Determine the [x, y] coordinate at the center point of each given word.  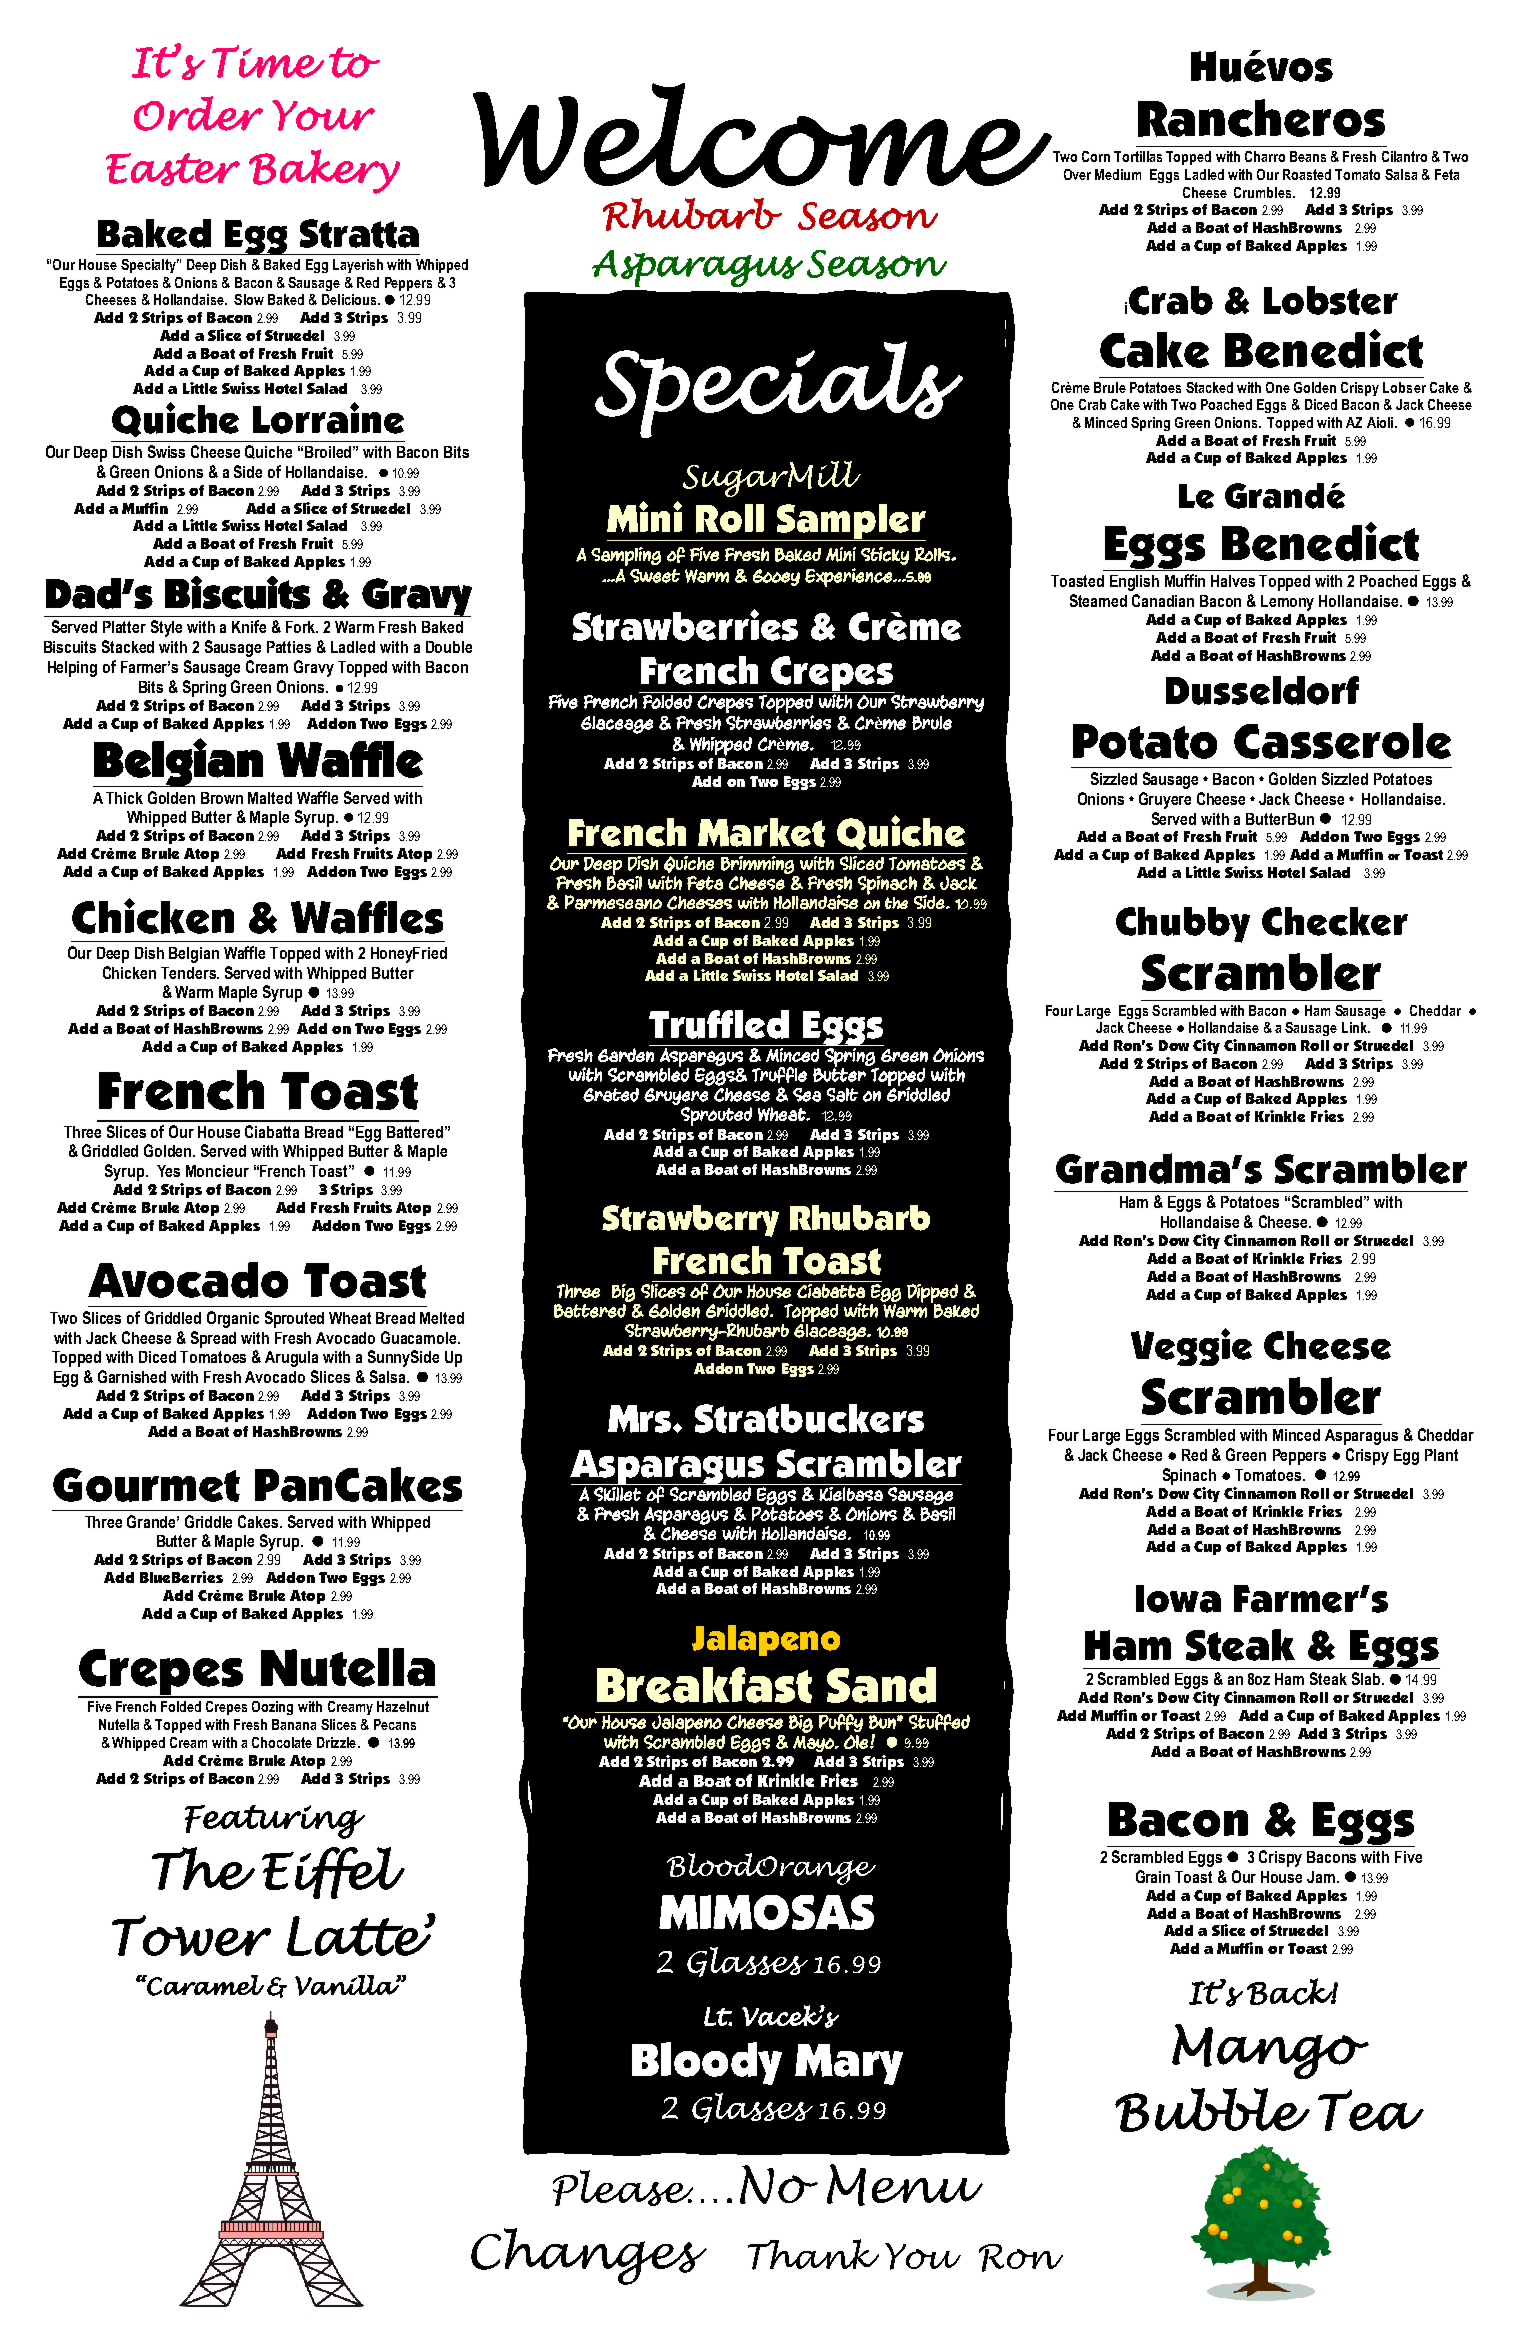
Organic [233, 1319]
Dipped [932, 1294]
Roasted [1307, 174]
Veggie [1191, 1347]
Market [761, 832]
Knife [249, 626]
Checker [1335, 921]
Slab [1367, 1678]
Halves [1233, 581]
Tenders [189, 973]
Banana [294, 1724]
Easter [173, 169]
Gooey [776, 577]
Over [1077, 174]
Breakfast [704, 1685]
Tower [191, 1935]
